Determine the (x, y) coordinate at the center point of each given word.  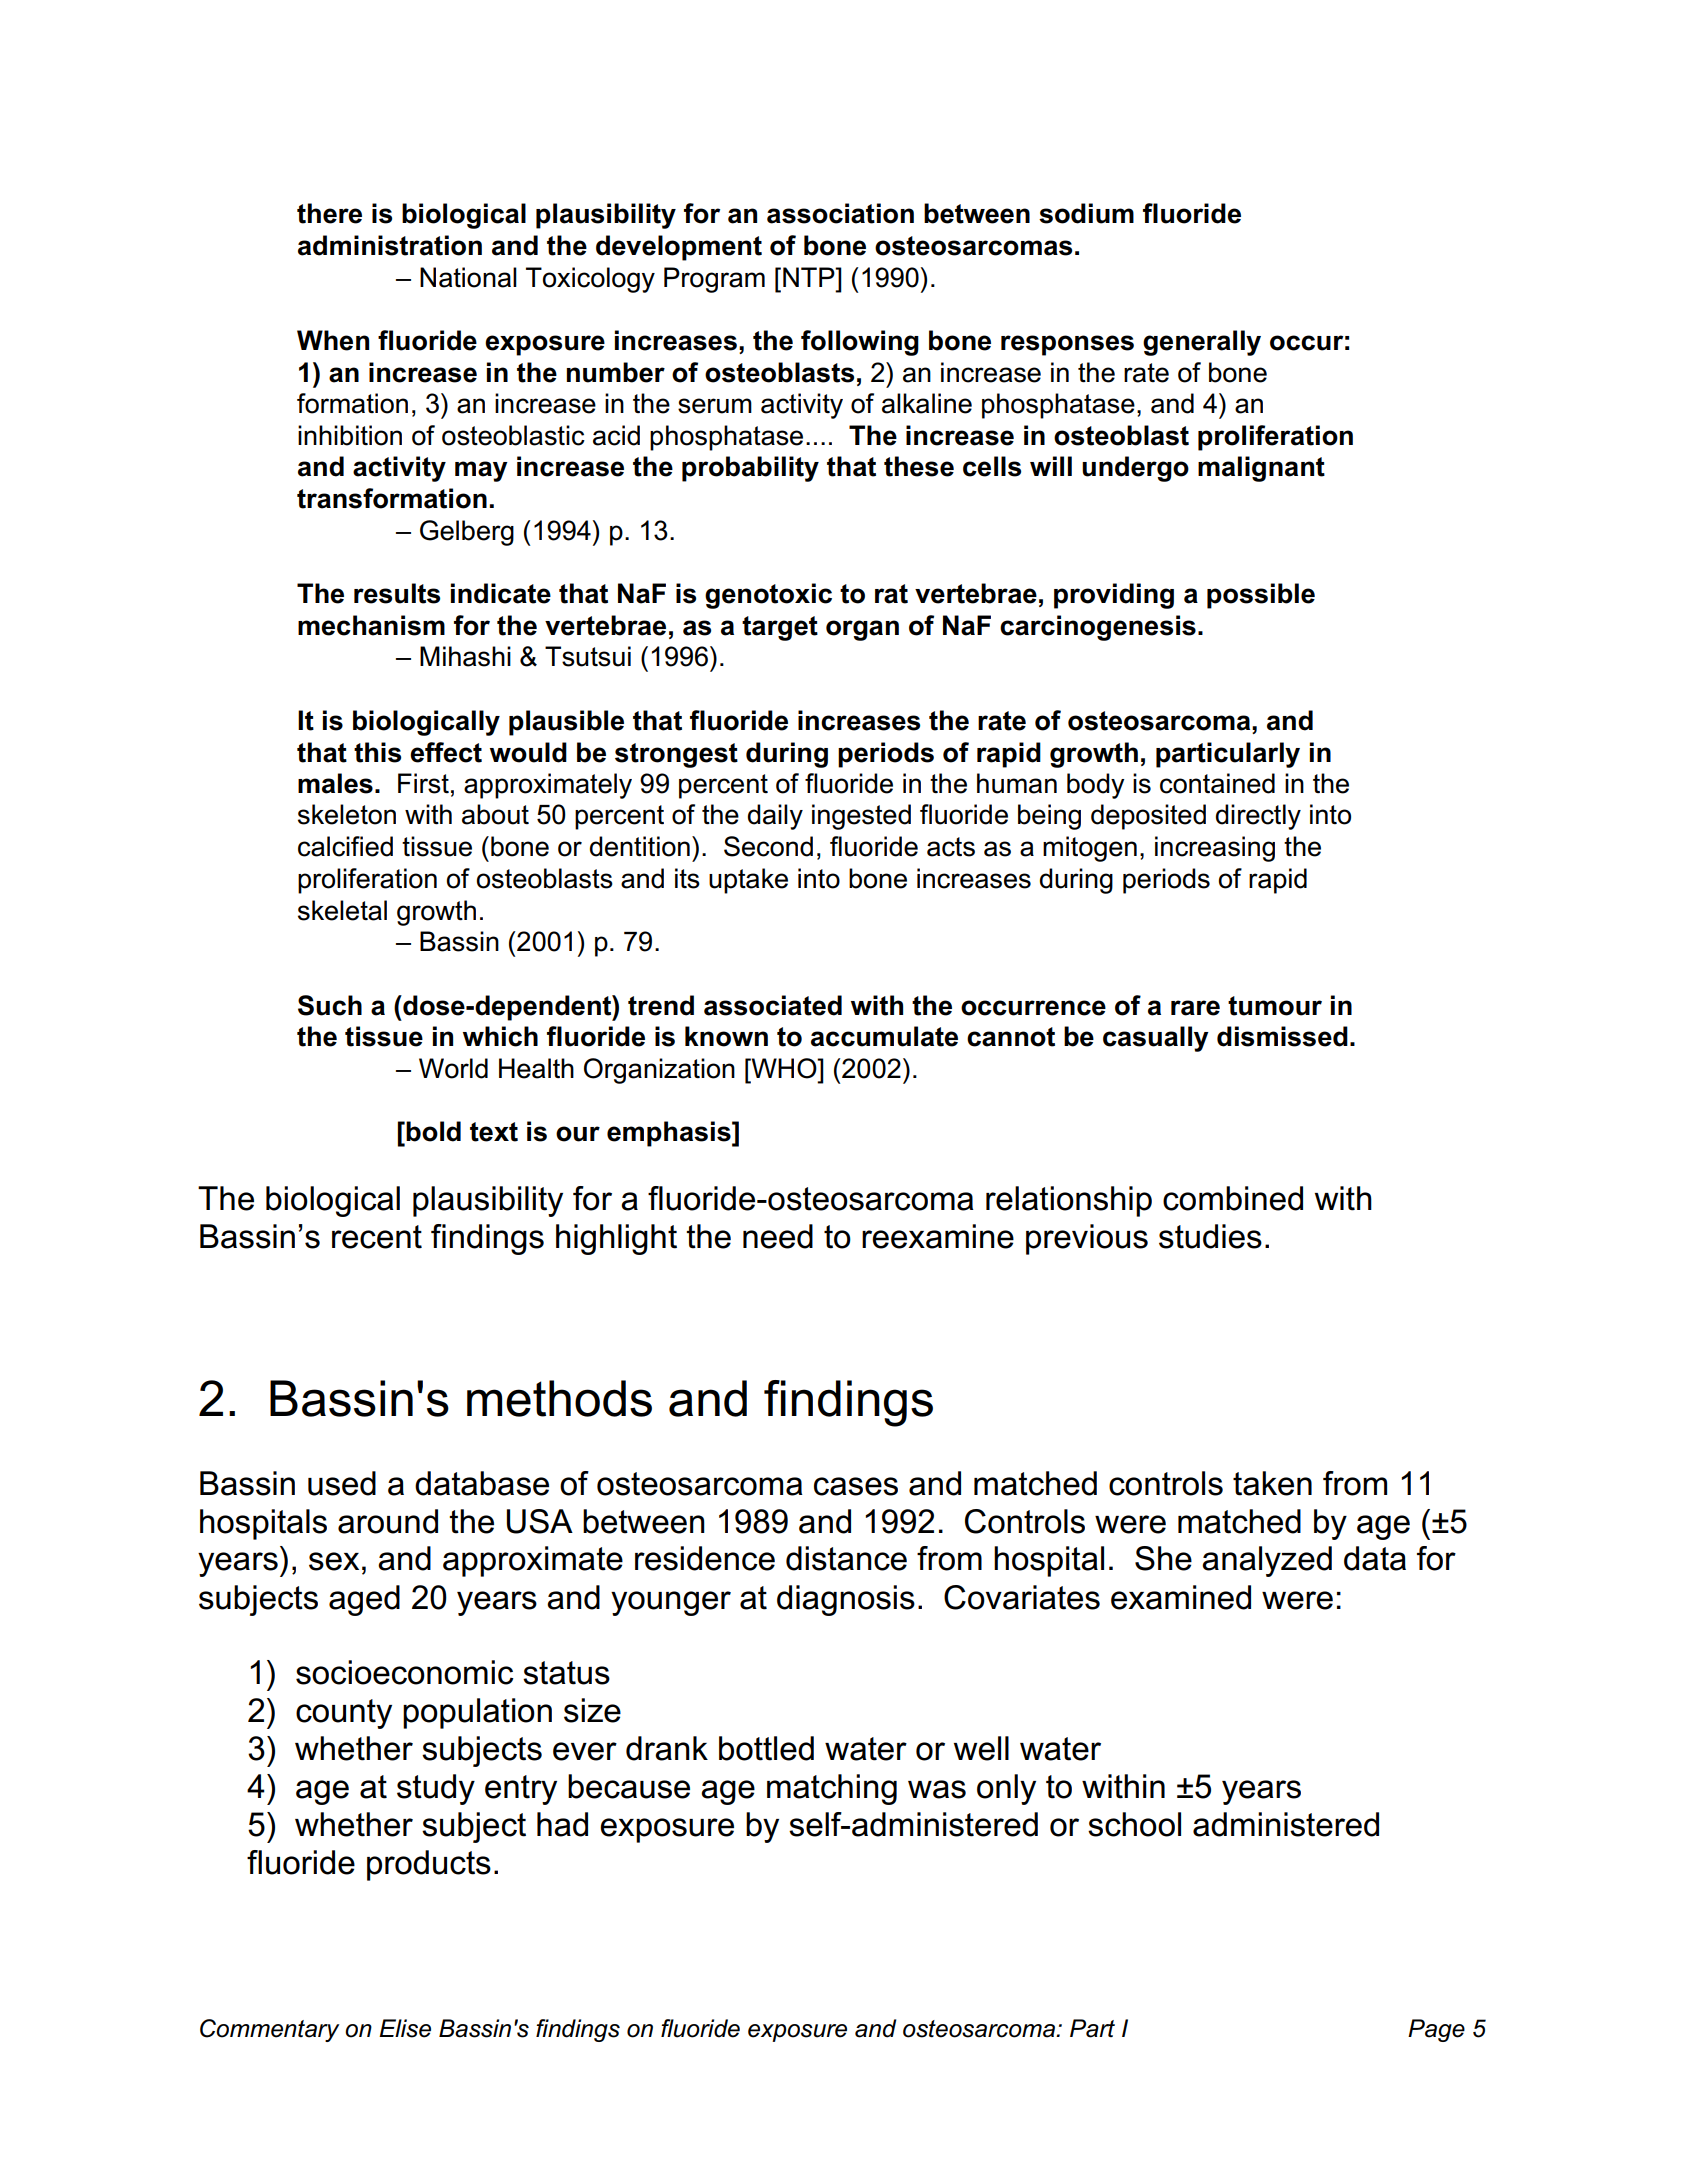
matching (832, 1789)
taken (1272, 1483)
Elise (405, 2028)
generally (1202, 343)
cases (856, 1486)
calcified (345, 846)
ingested (861, 817)
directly (1258, 817)
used (342, 1483)
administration (390, 245)
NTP (810, 277)
